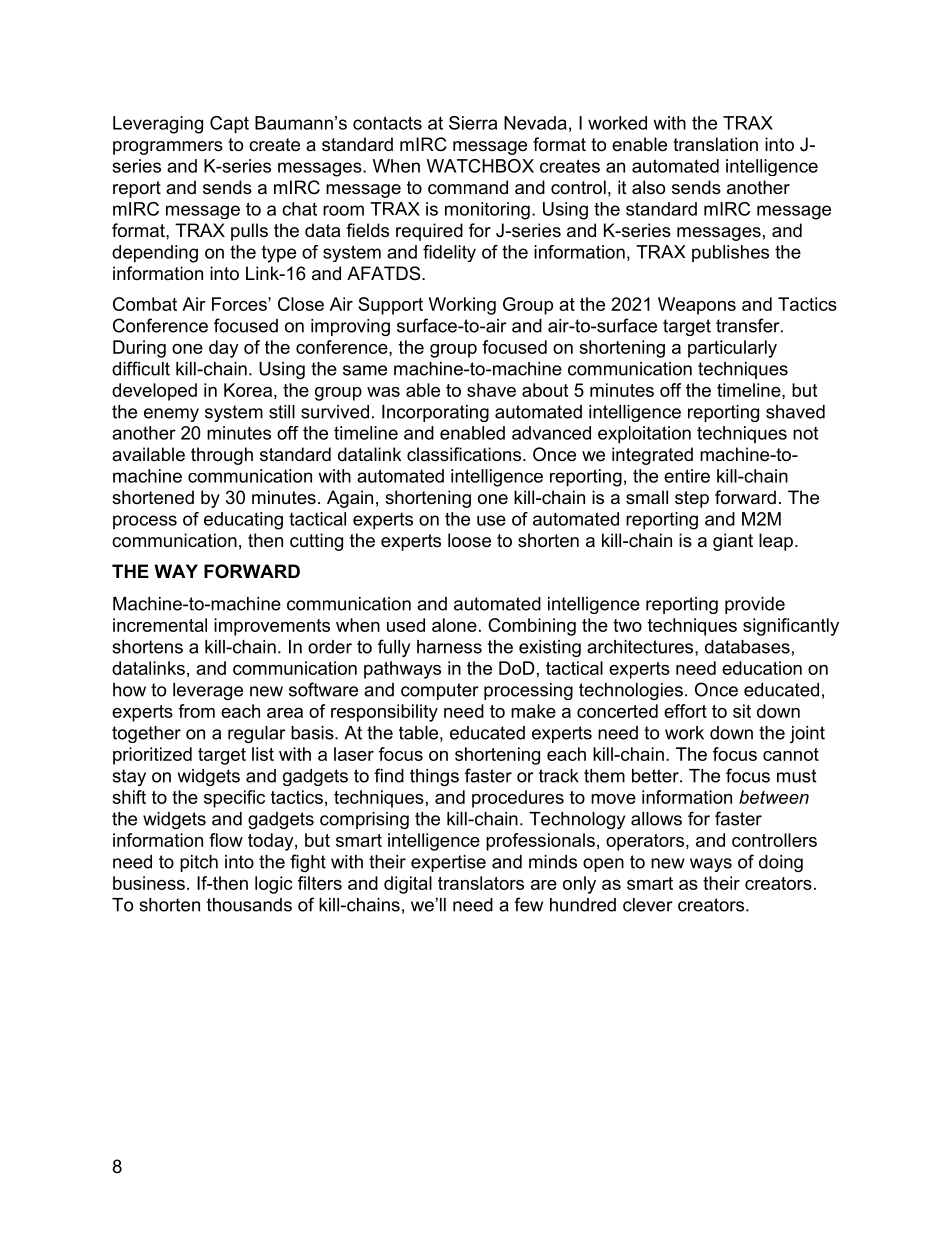  What do you see at coordinates (154, 392) in the screenshot?
I see `developed` at bounding box center [154, 392].
